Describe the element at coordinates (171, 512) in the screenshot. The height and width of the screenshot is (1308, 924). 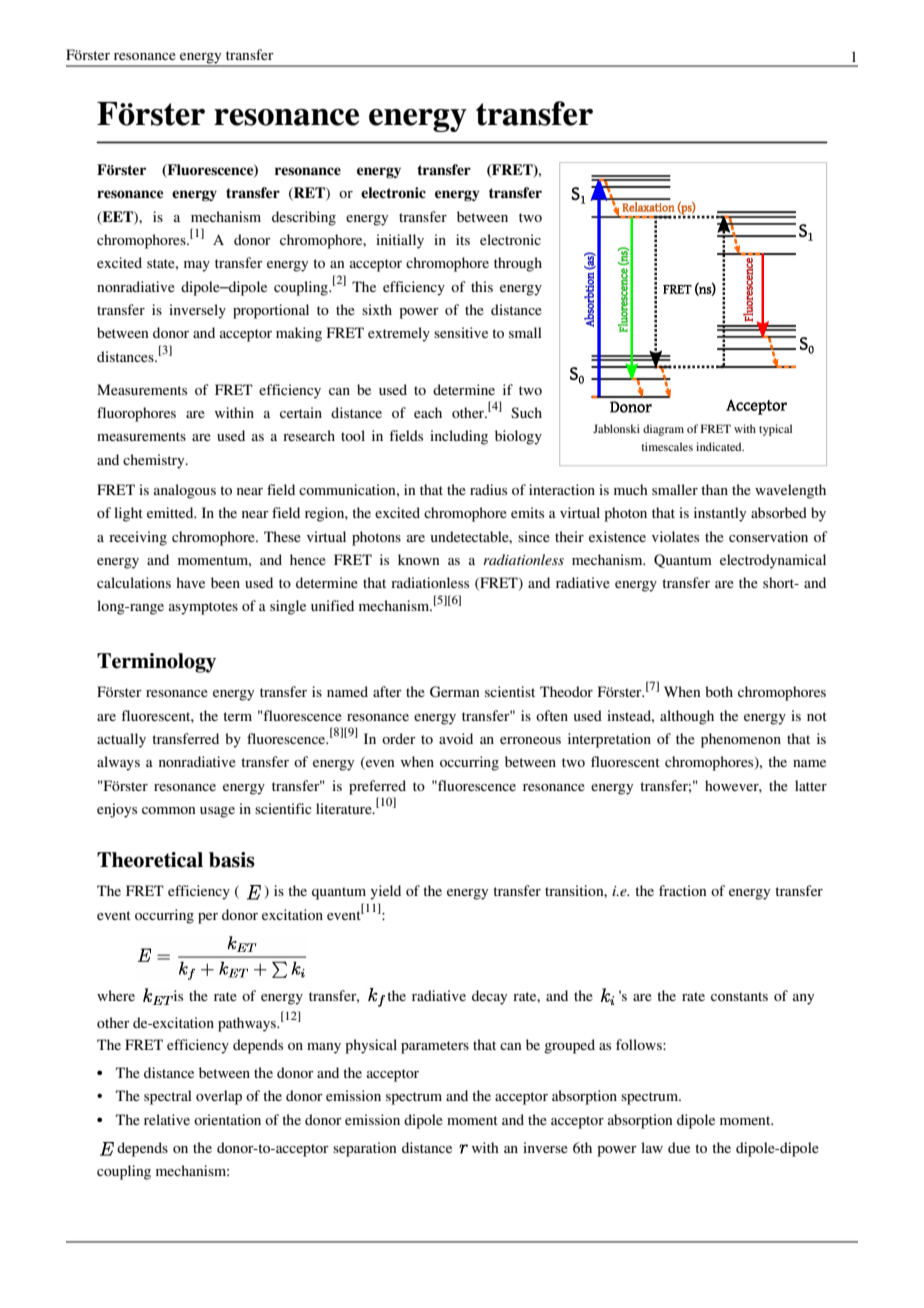
I see `emitted` at that location.
